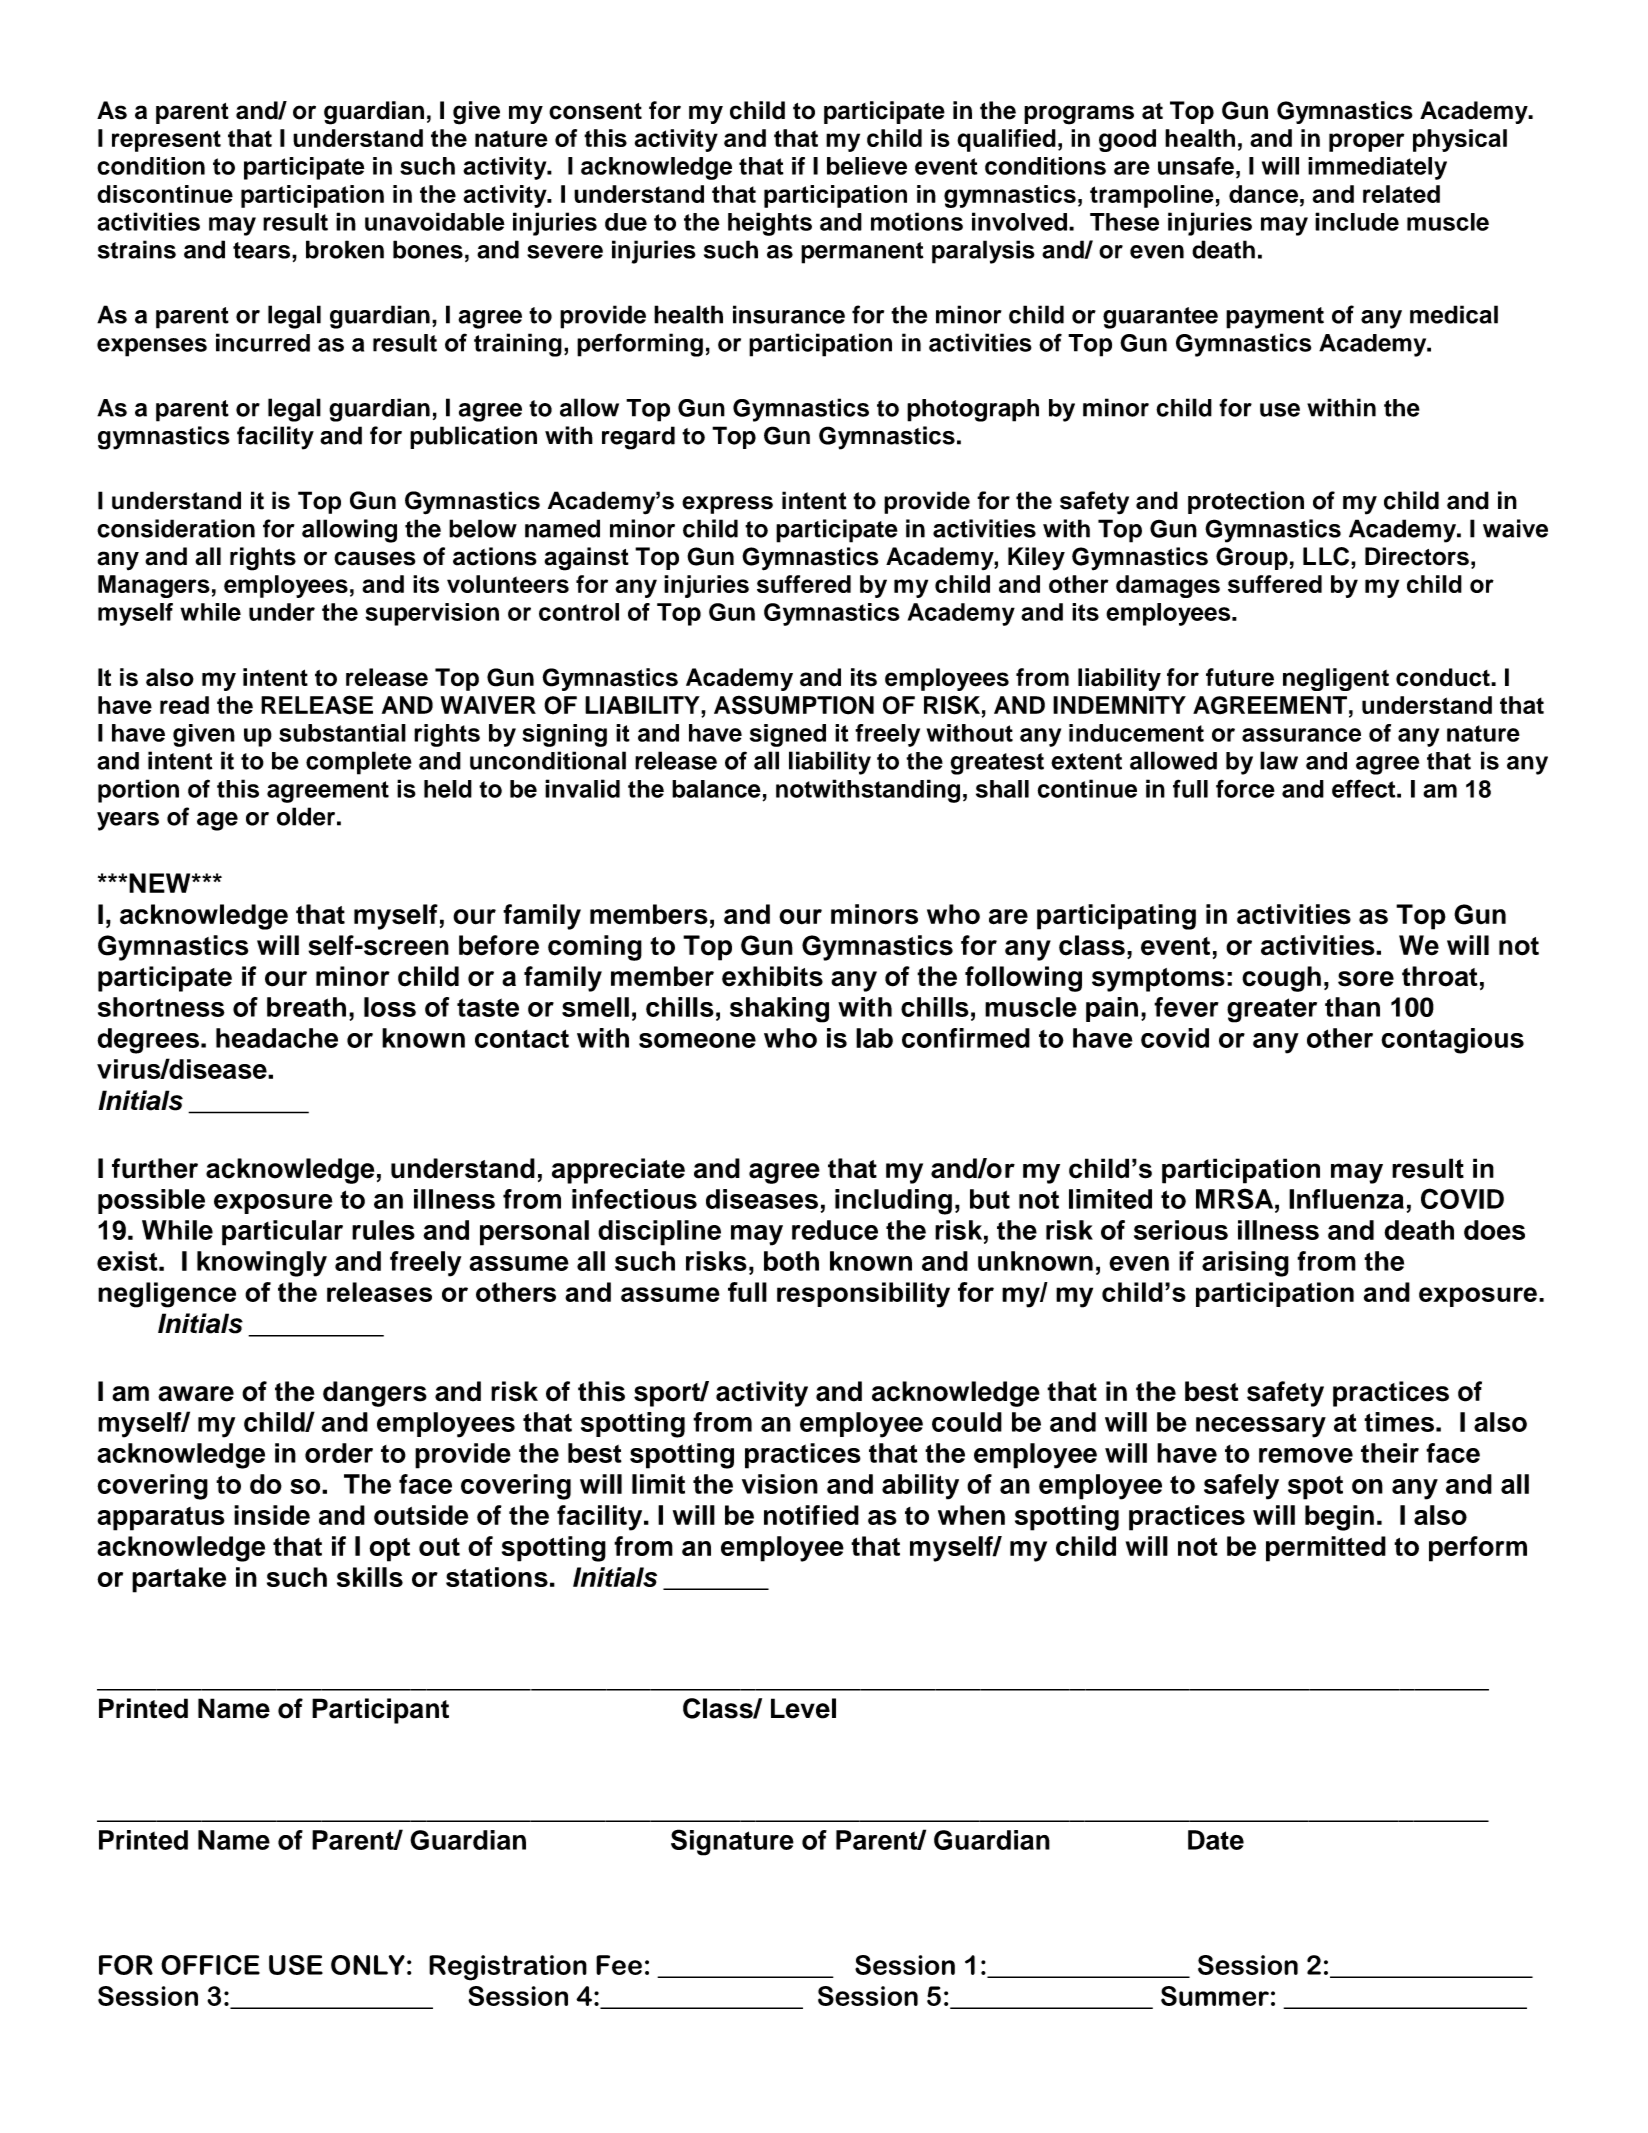 The width and height of the image is (1648, 2133). Describe the element at coordinates (263, 250) in the image. I see `tears` at that location.
